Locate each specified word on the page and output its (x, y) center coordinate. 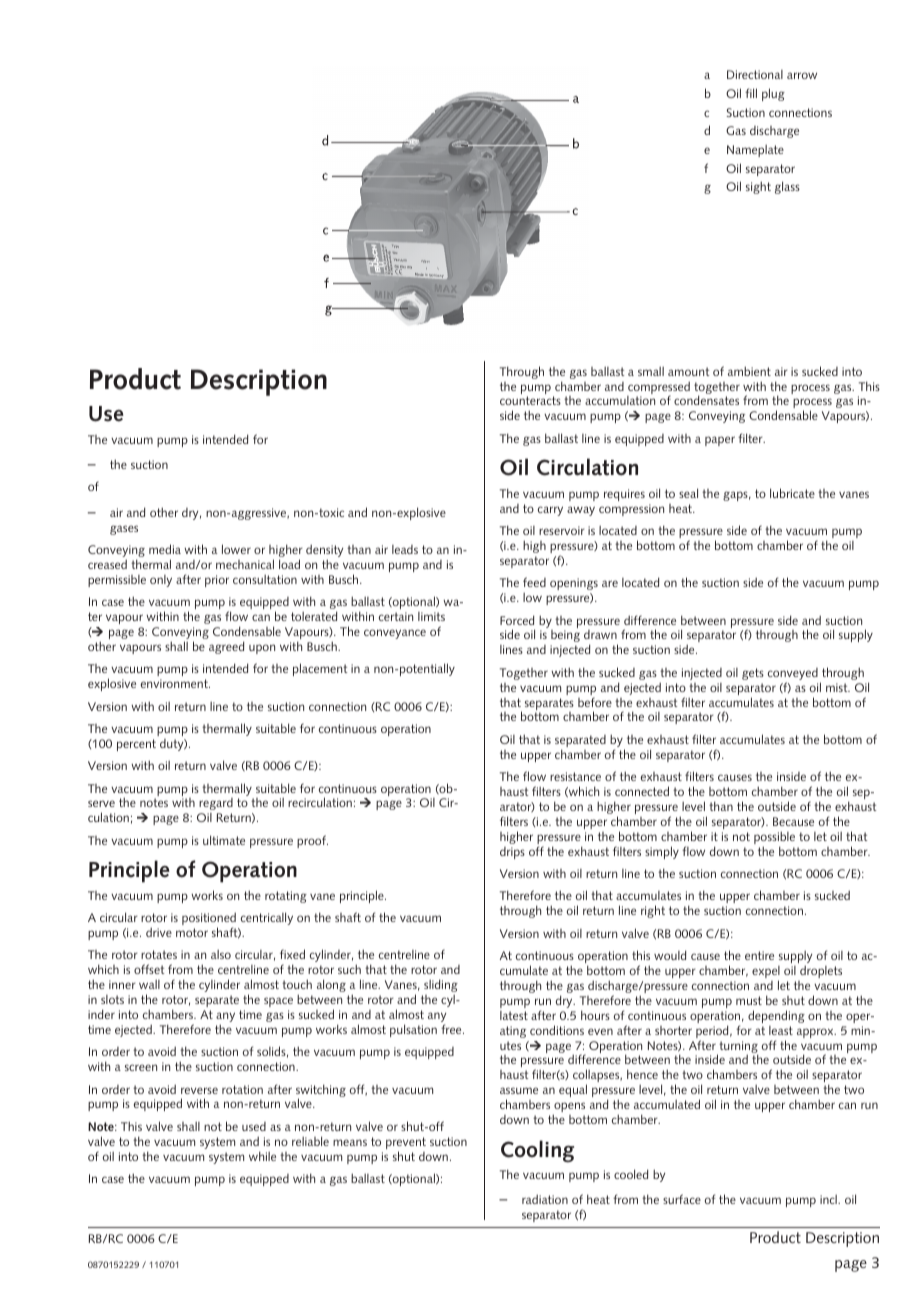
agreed (226, 647)
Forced (517, 620)
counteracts (530, 400)
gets (753, 674)
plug (773, 94)
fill (751, 93)
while (262, 1156)
